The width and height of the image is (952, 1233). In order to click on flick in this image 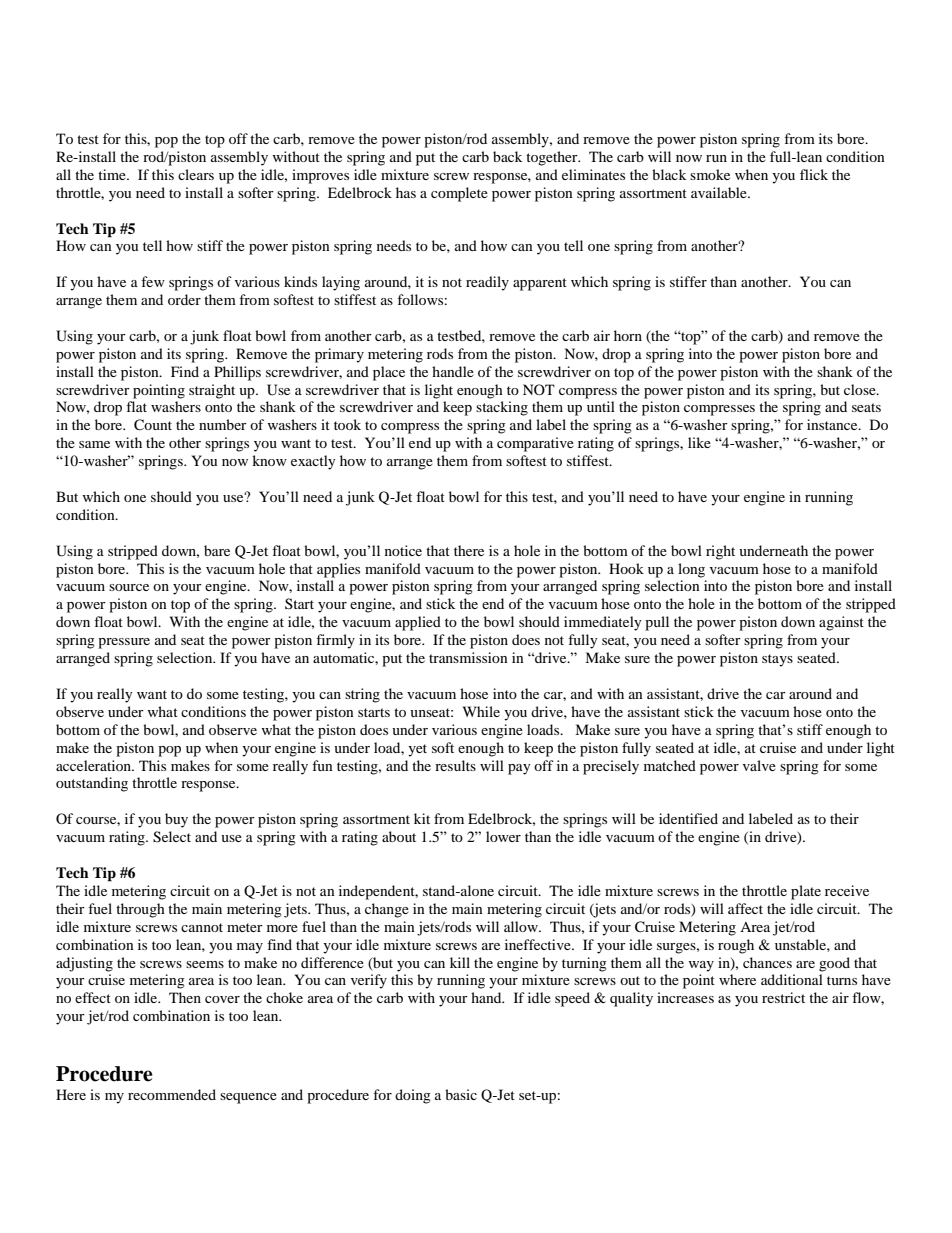, I will do `click(814, 174)`.
